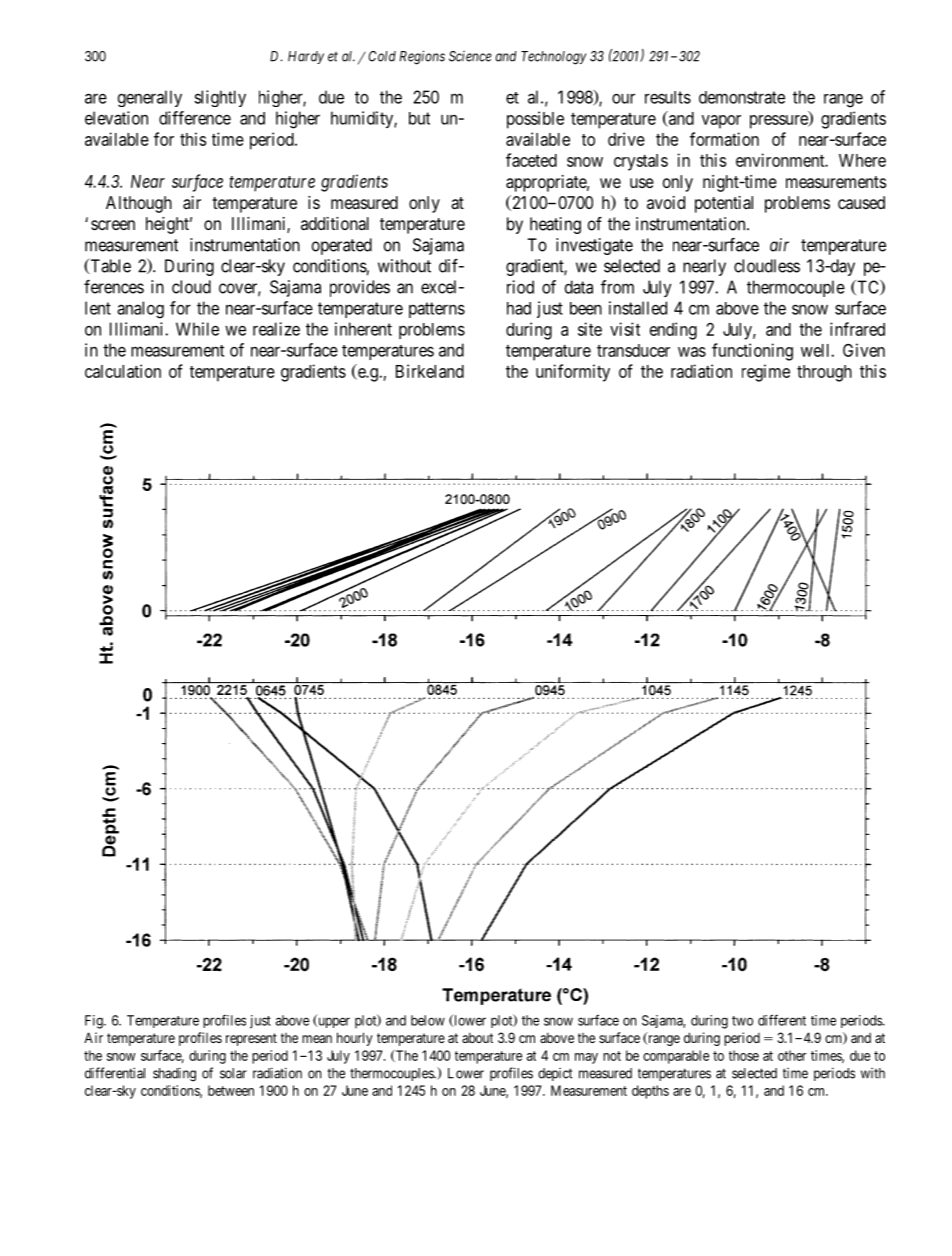  What do you see at coordinates (477, 1037) in the image?
I see `about` at bounding box center [477, 1037].
